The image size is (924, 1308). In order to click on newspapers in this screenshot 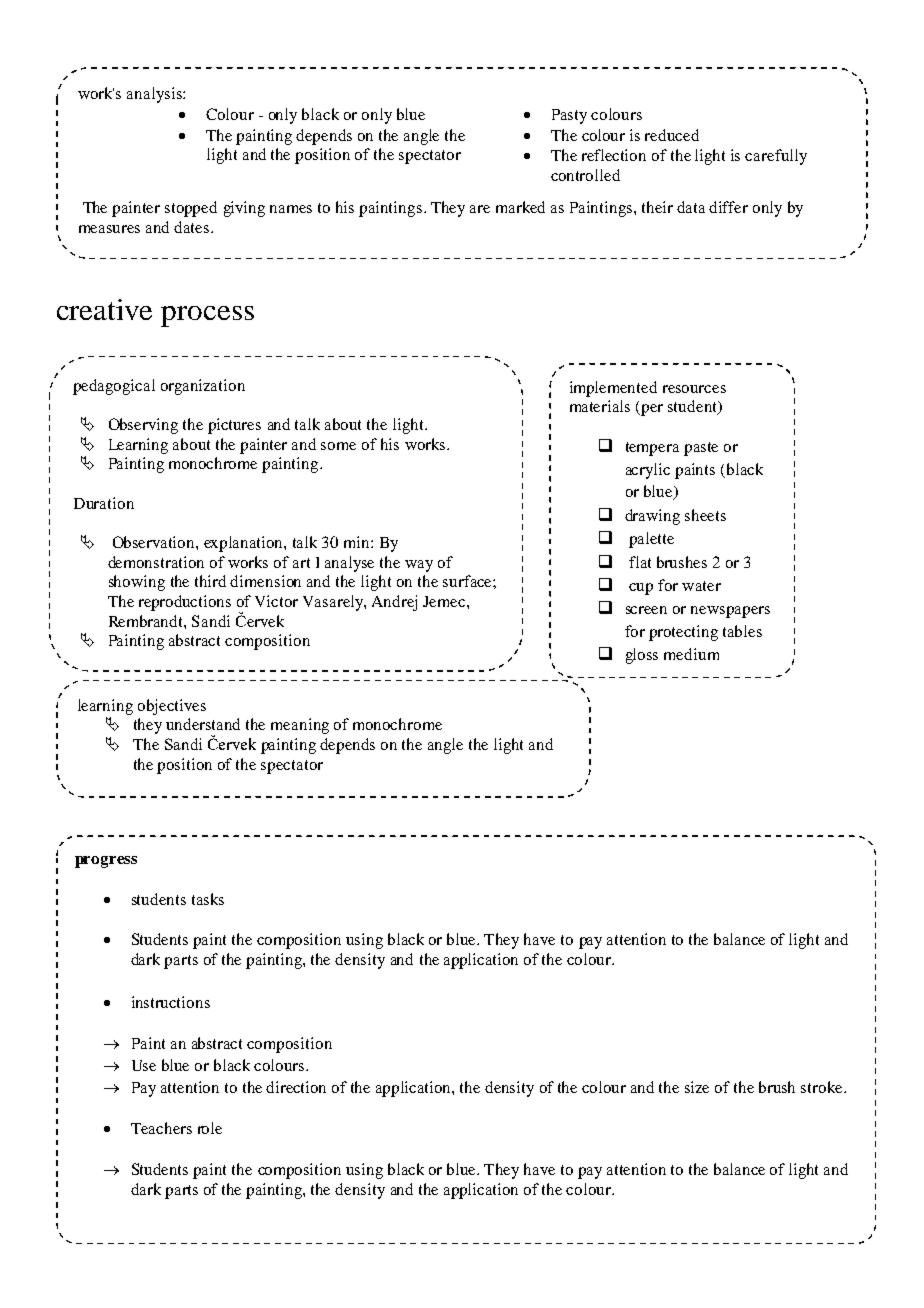, I will do `click(730, 612)`.
